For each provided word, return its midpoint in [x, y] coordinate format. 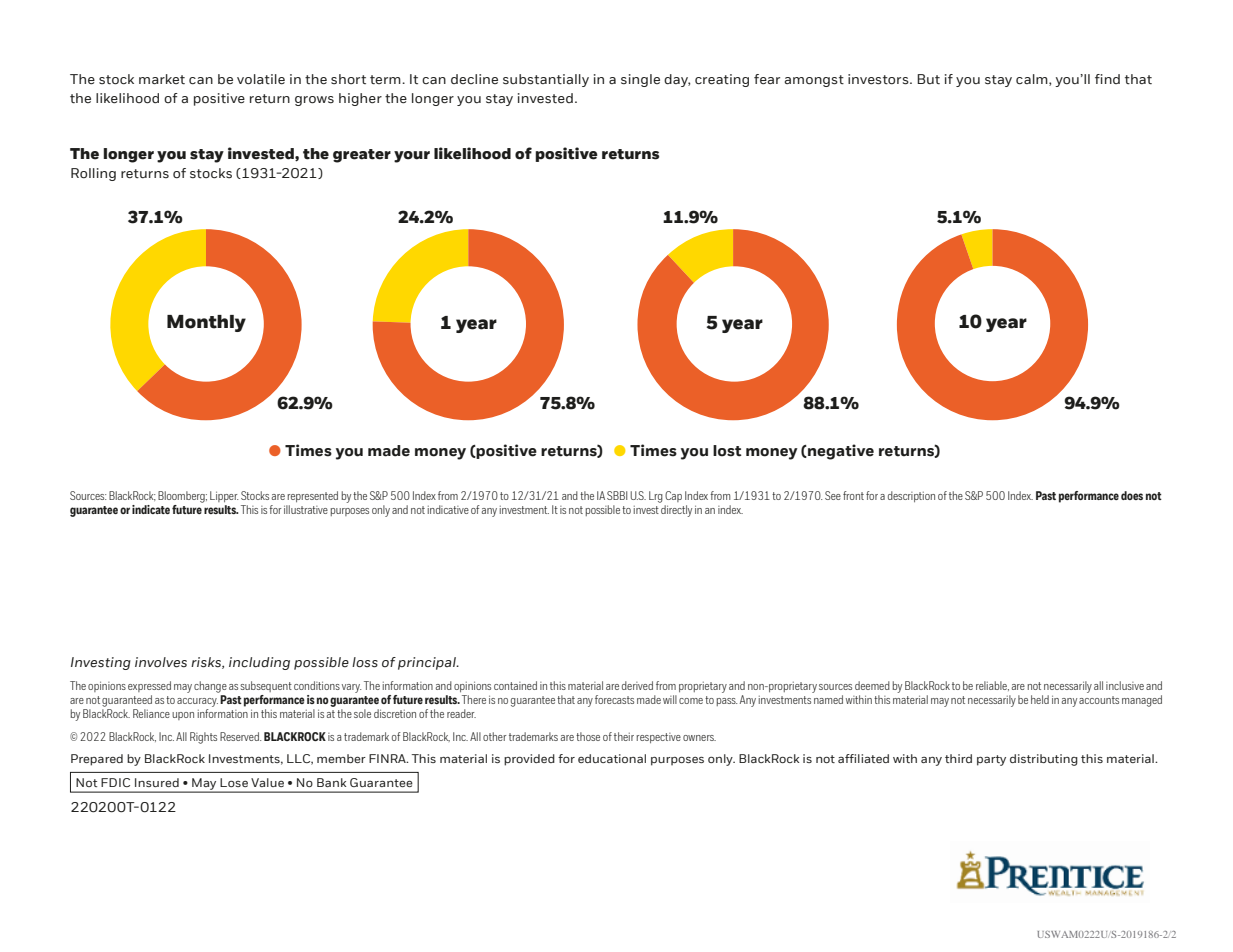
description [911, 496]
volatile [261, 79]
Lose [234, 782]
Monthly [206, 323]
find [1107, 79]
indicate [151, 509]
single [640, 80]
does [1132, 495]
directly [676, 511]
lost [727, 451]
